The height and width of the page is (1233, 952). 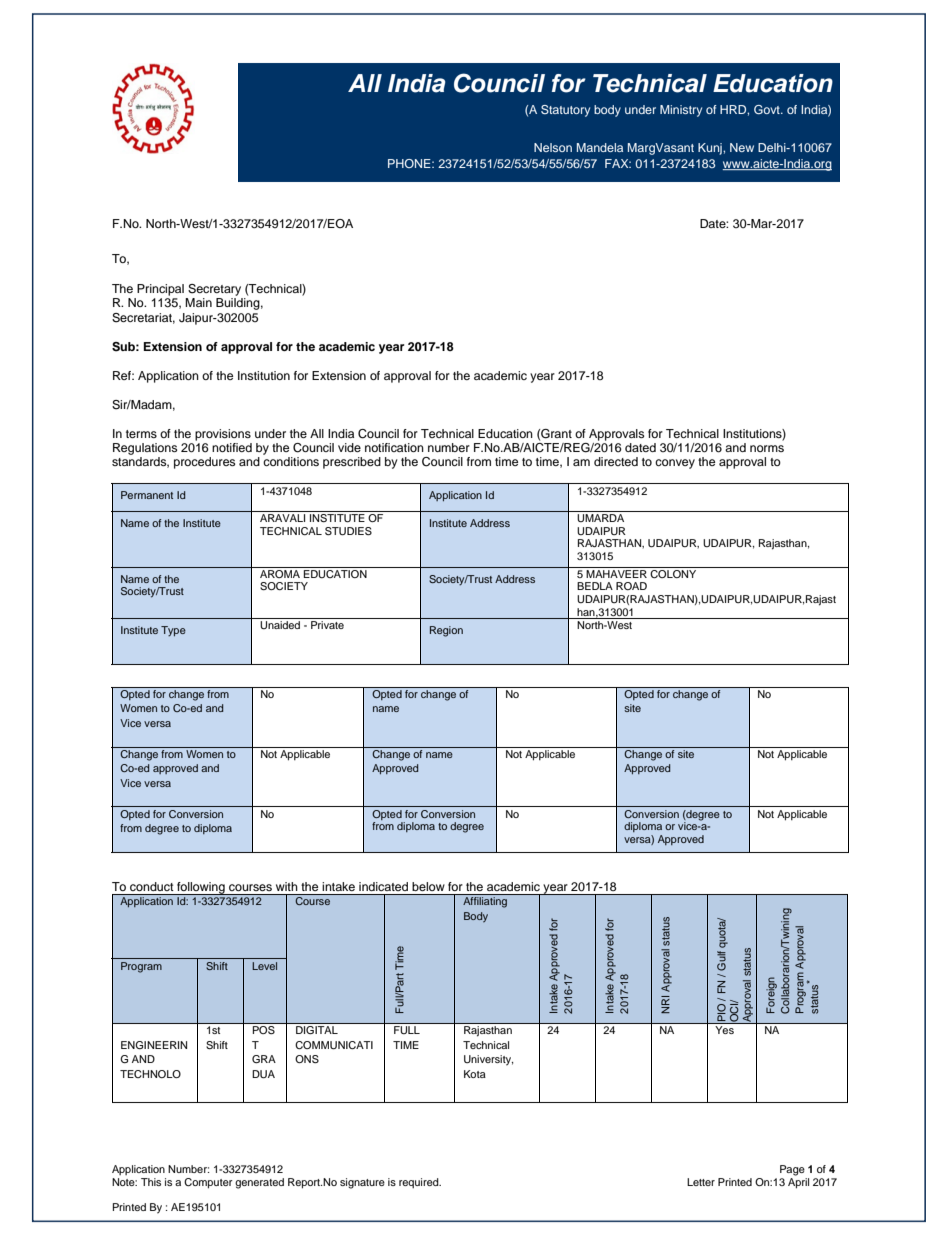 I want to click on Kunj, so click(x=711, y=149).
